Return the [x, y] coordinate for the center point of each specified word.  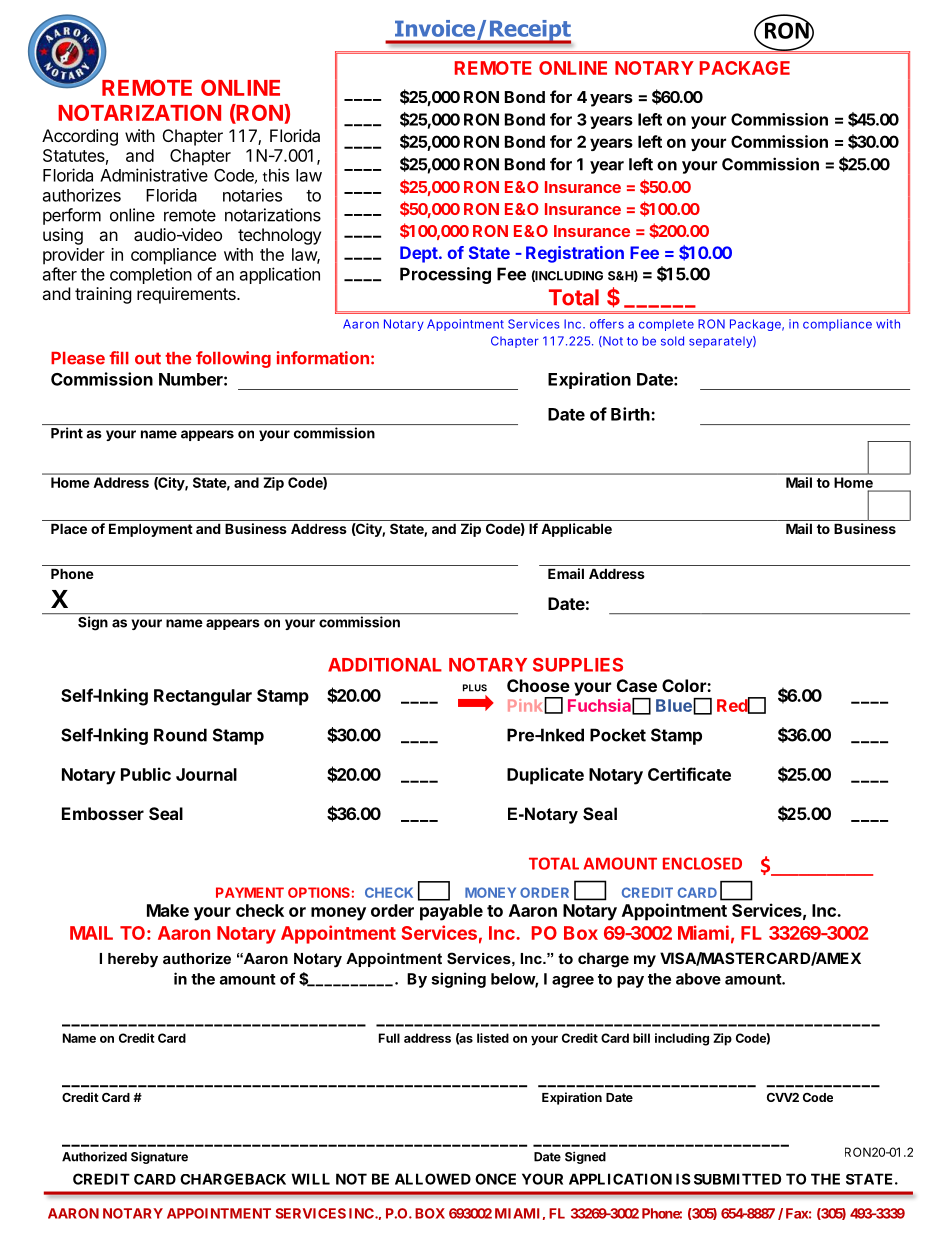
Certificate [689, 774]
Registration [575, 254]
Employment [151, 530]
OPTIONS [319, 892]
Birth [631, 414]
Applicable [576, 530]
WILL [311, 1179]
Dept [419, 254]
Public [146, 774]
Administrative [154, 175]
